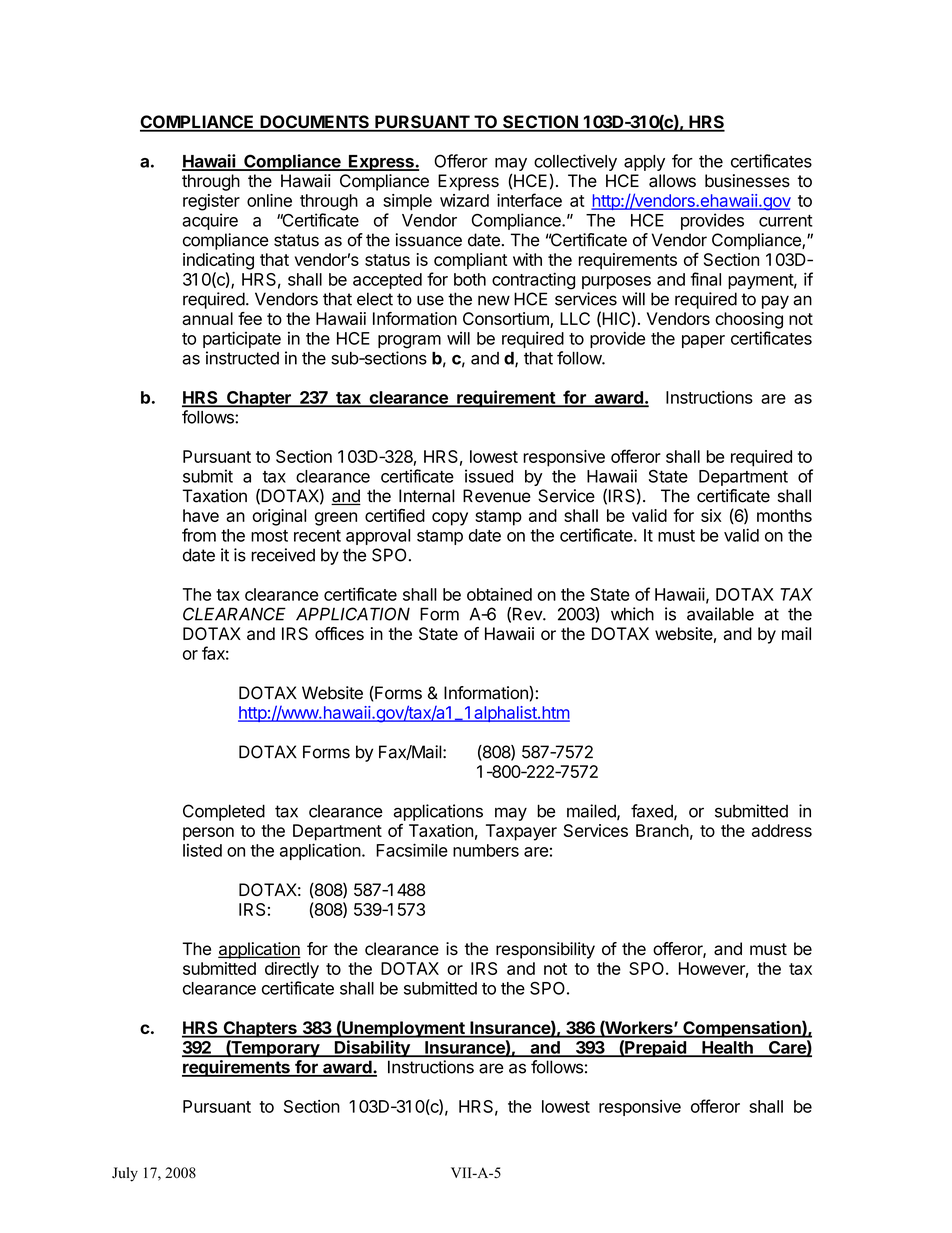 The image size is (952, 1233). What do you see at coordinates (545, 950) in the screenshot?
I see `responsibility` at bounding box center [545, 950].
